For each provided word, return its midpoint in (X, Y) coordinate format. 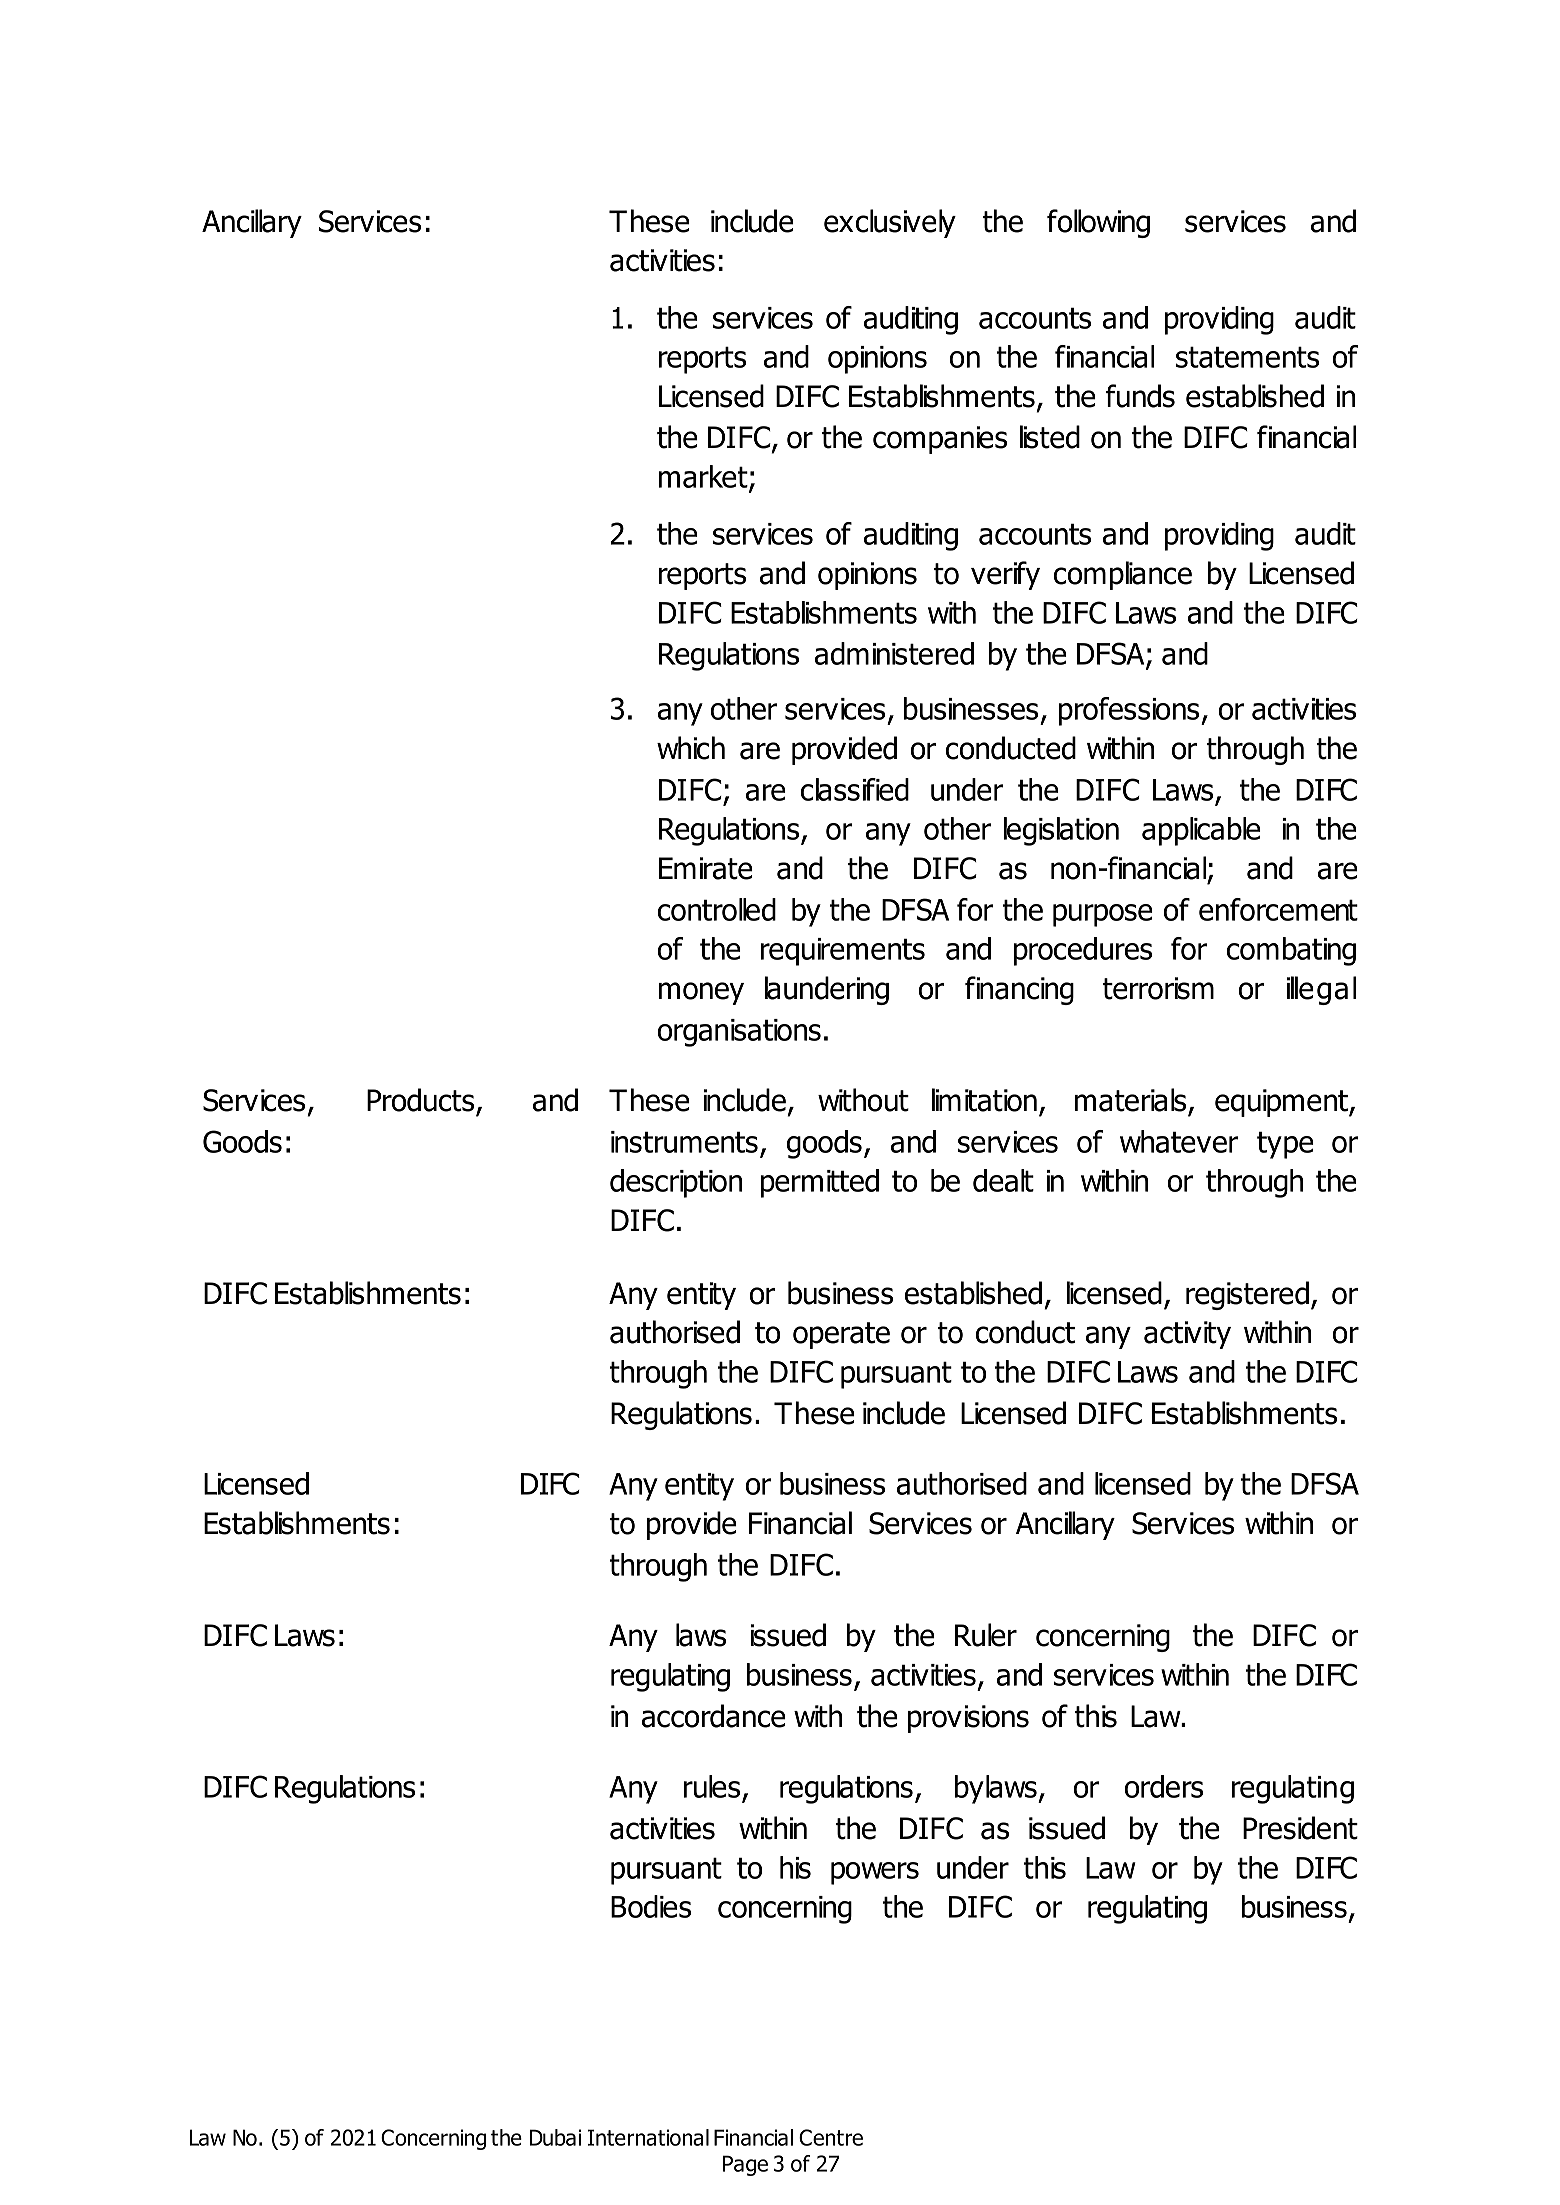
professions (1130, 711)
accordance (714, 1716)
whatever (1179, 1141)
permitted (820, 1183)
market (704, 478)
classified (855, 789)
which (691, 748)
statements (1247, 357)
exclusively (890, 223)
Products (420, 1100)
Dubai (555, 2137)
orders (1164, 1786)
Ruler (986, 1635)
